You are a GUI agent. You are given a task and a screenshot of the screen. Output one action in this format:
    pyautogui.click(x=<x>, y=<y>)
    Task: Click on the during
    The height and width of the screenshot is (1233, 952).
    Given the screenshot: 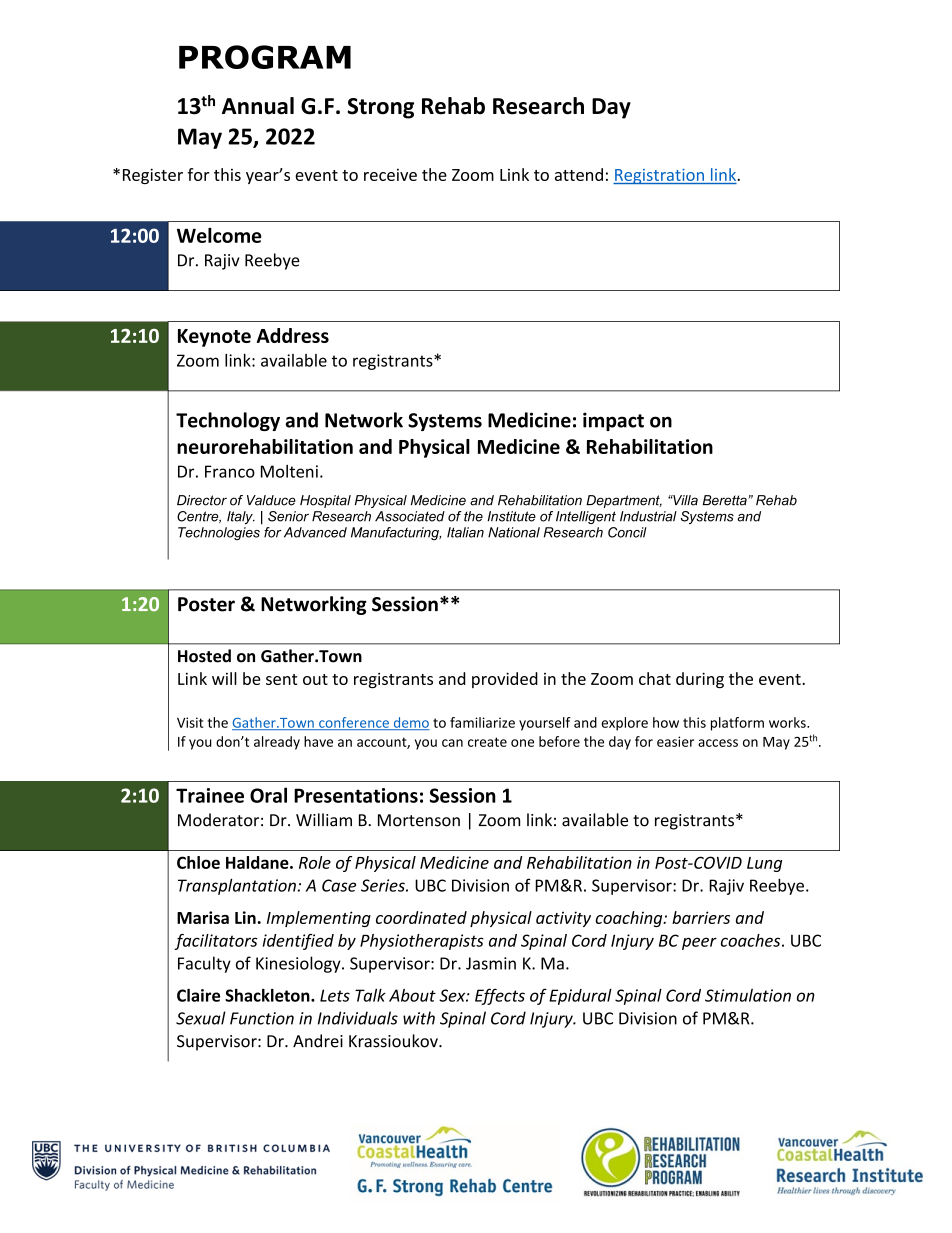 What is the action you would take?
    pyautogui.click(x=700, y=680)
